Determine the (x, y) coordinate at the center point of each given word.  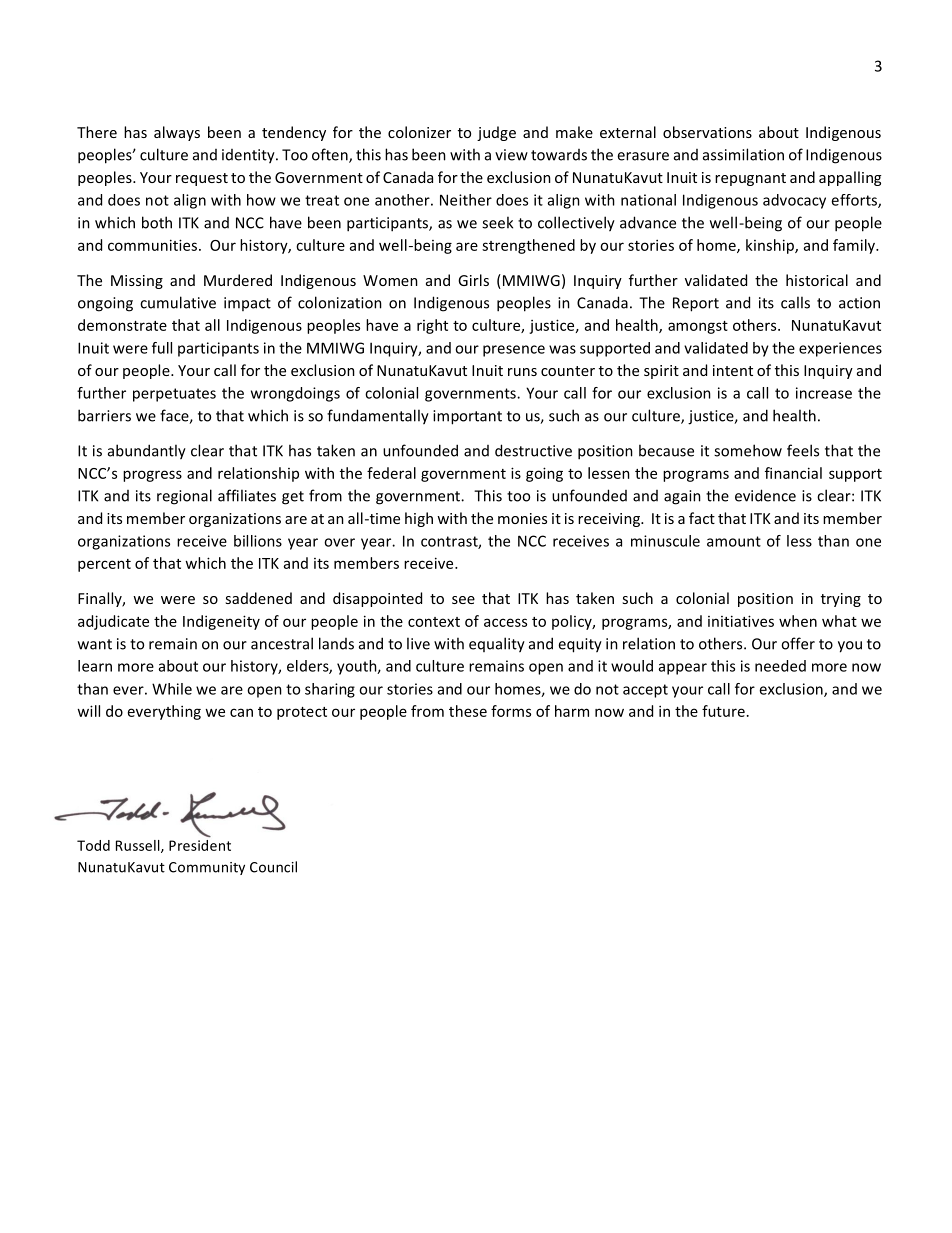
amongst (698, 327)
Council (273, 867)
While (172, 689)
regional (184, 497)
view (511, 155)
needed (780, 666)
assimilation (743, 154)
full (162, 348)
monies (522, 518)
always (177, 133)
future (723, 711)
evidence (765, 495)
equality (497, 645)
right (432, 326)
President (200, 845)
